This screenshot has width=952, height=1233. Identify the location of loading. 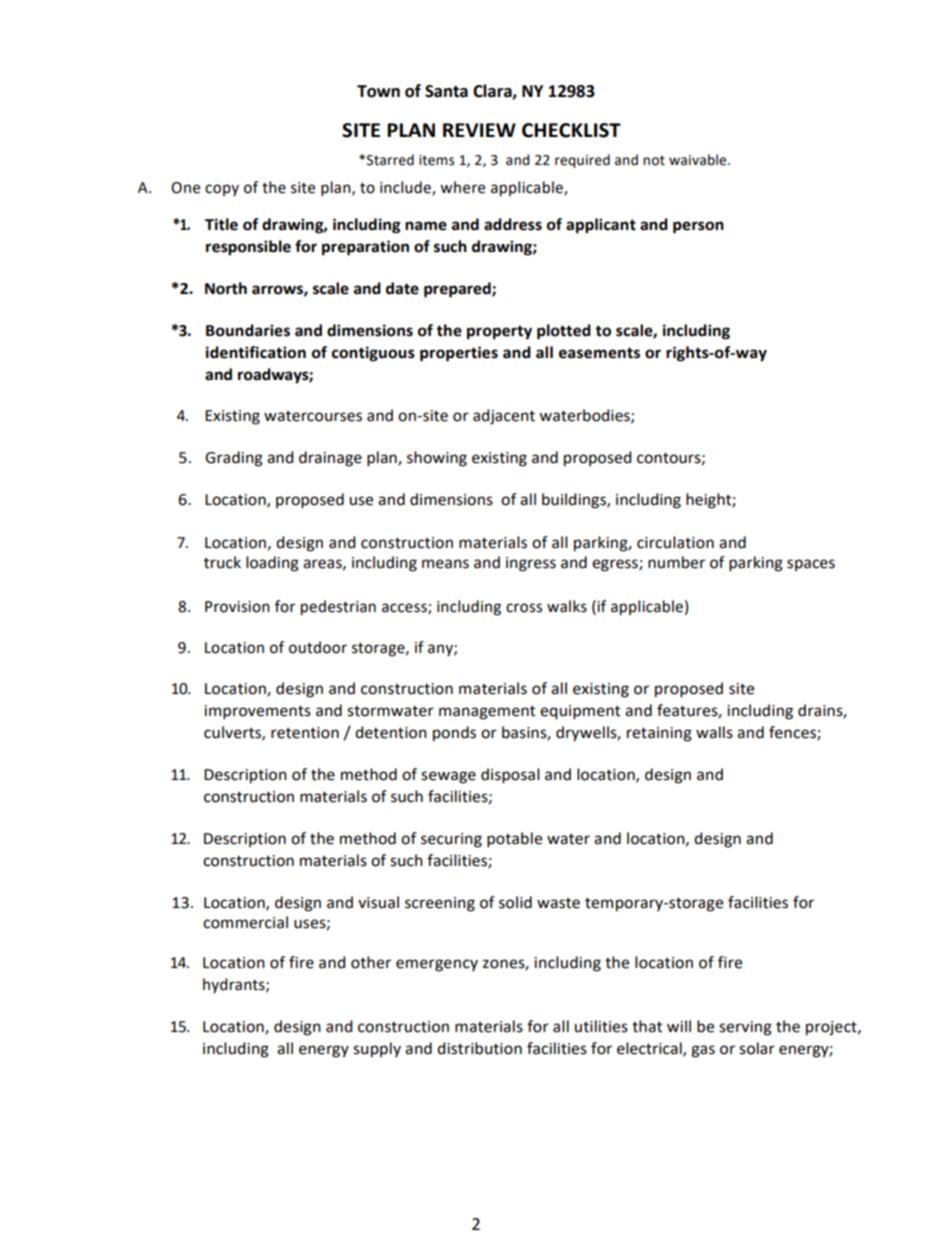
(272, 564).
